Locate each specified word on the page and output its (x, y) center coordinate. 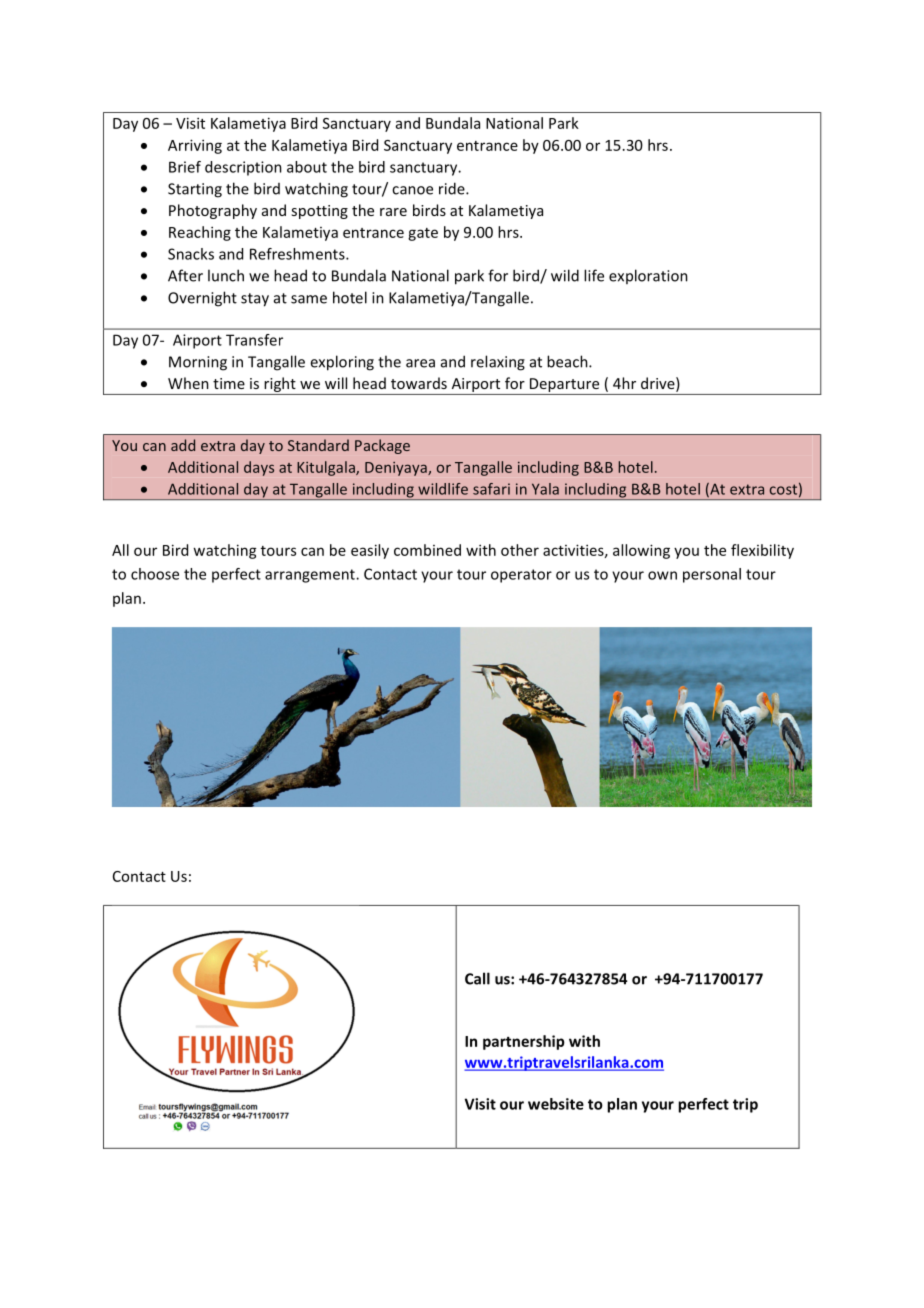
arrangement (311, 576)
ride (453, 188)
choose (155, 574)
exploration (648, 276)
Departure (565, 386)
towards (419, 383)
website (556, 1104)
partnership (524, 1042)
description (243, 168)
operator (521, 576)
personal (712, 575)
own (662, 575)
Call (477, 978)
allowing (641, 551)
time (229, 383)
